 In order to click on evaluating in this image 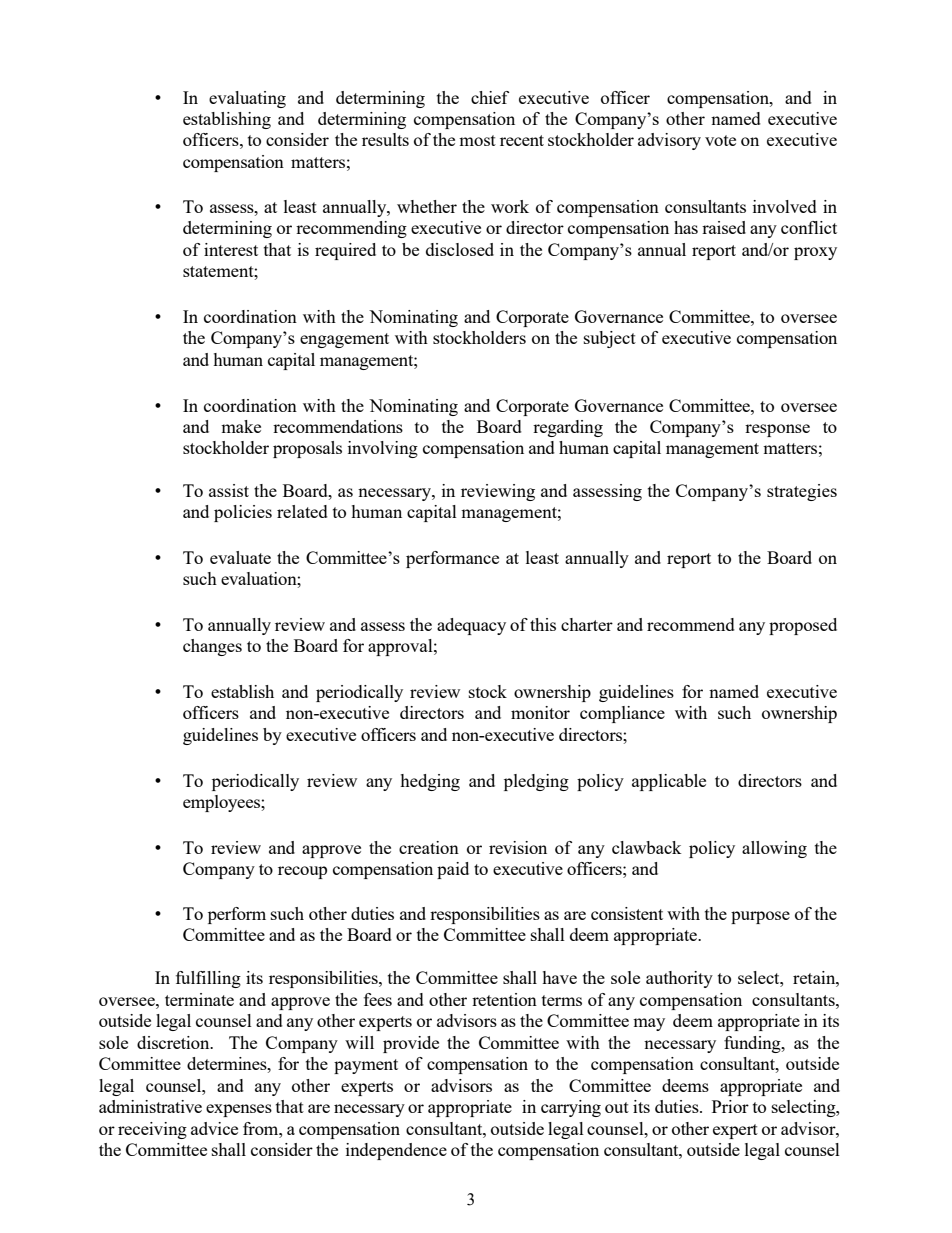, I will do `click(247, 99)`.
